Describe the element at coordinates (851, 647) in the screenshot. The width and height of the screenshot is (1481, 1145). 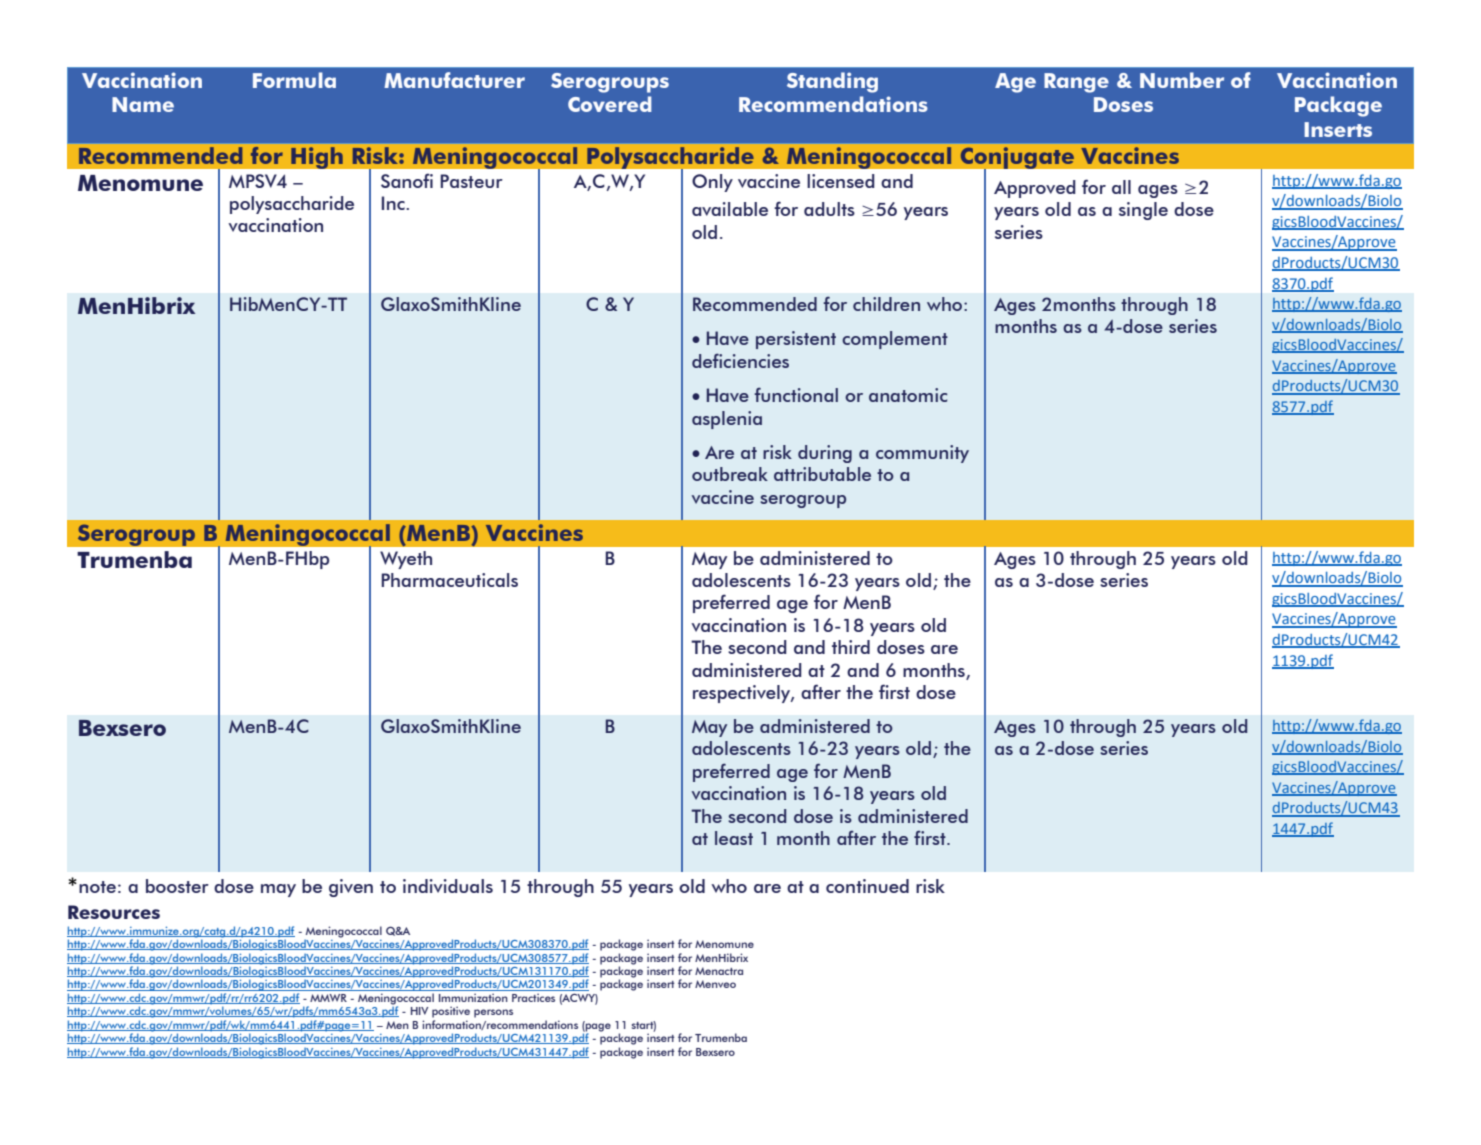
I see `third` at that location.
